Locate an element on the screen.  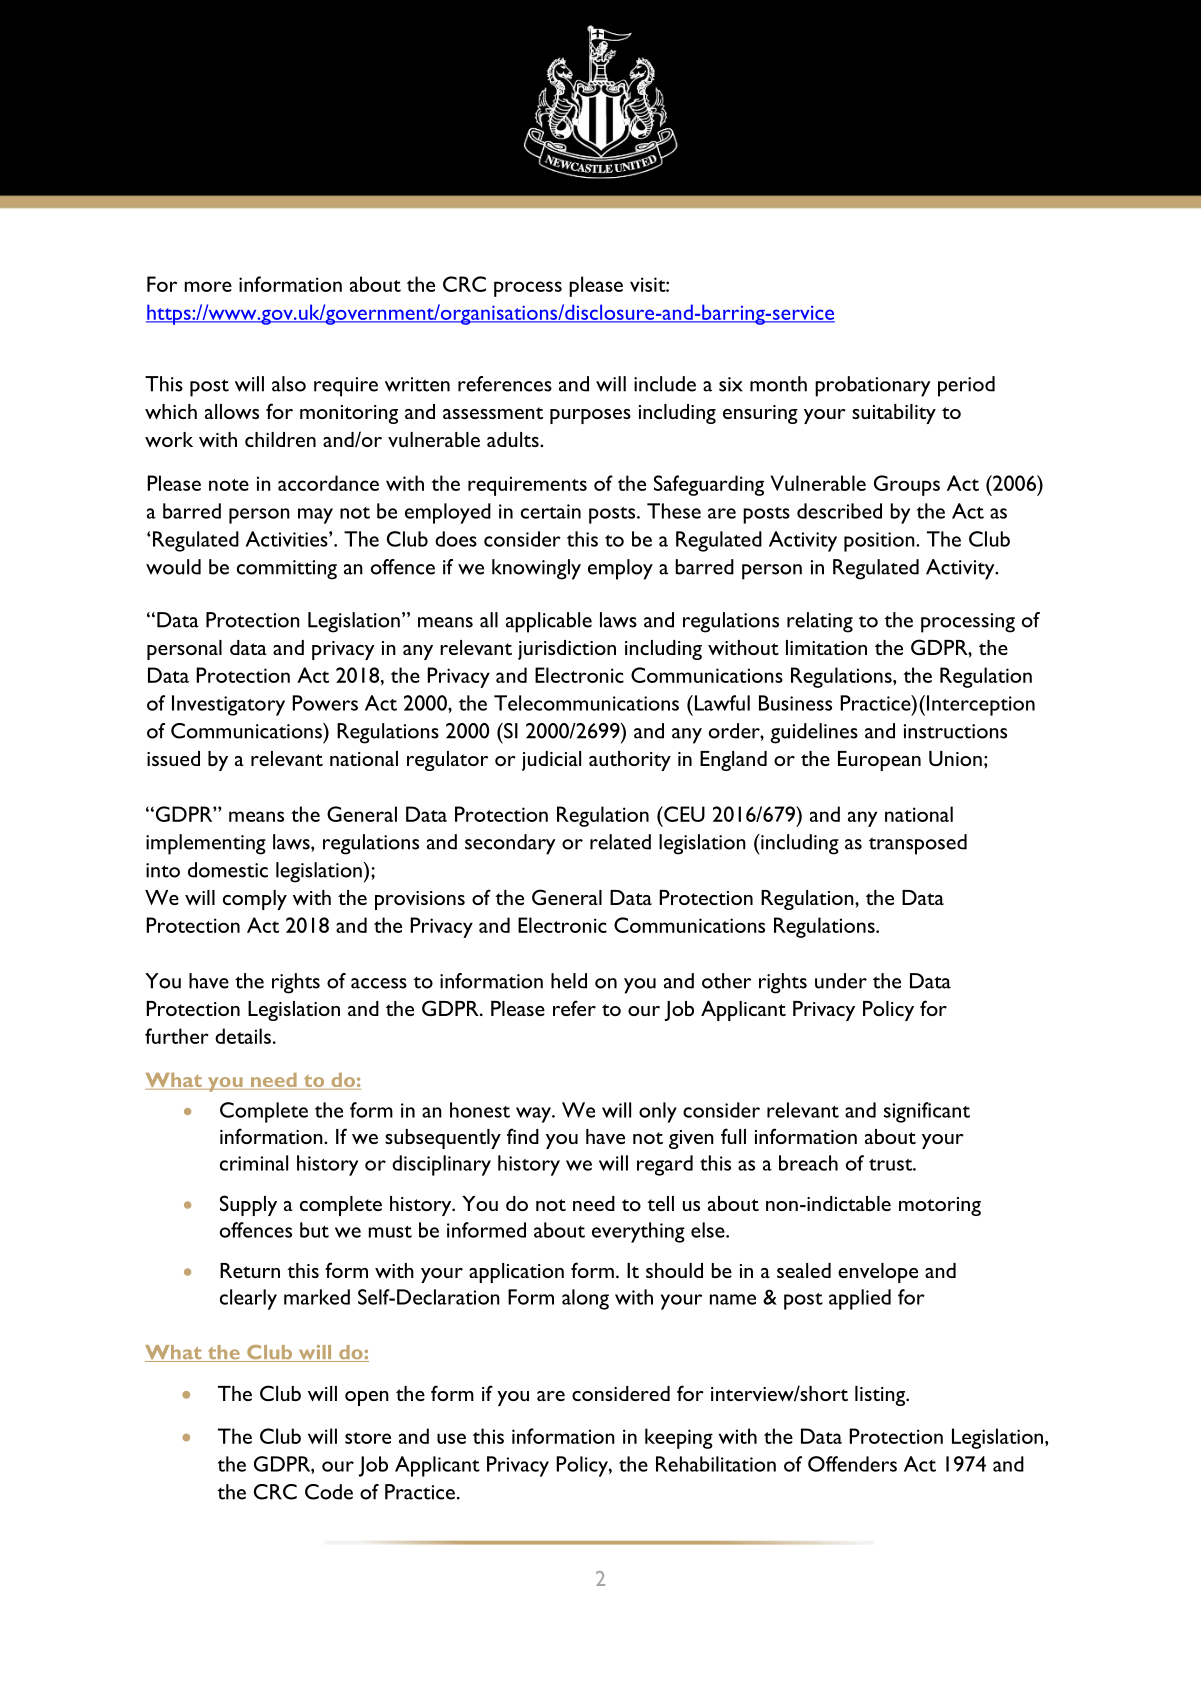
purposes is located at coordinates (590, 416).
